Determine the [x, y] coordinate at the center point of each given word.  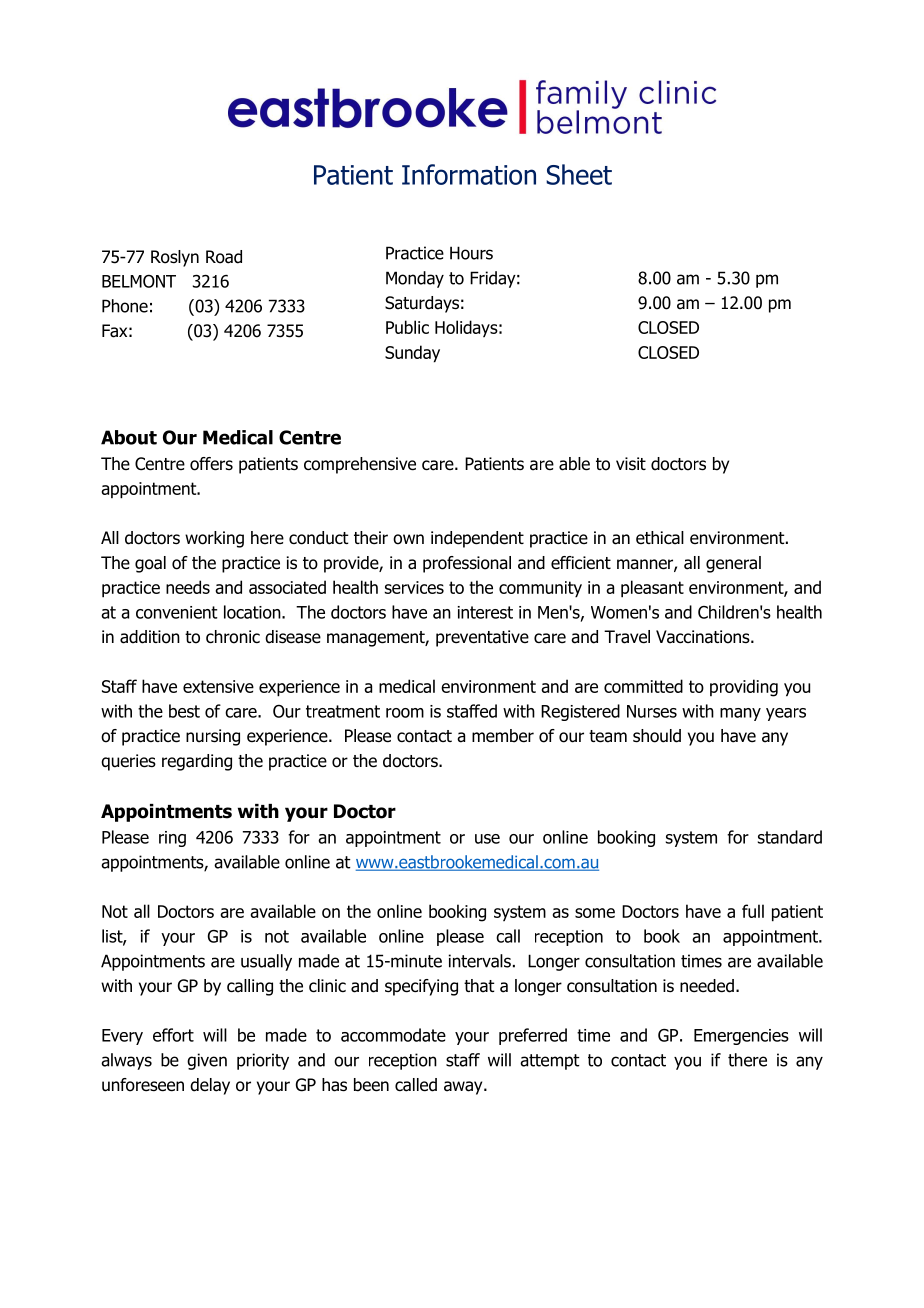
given [207, 1061]
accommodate [393, 1035]
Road [224, 257]
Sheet [579, 174]
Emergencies [741, 1037]
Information [469, 174]
